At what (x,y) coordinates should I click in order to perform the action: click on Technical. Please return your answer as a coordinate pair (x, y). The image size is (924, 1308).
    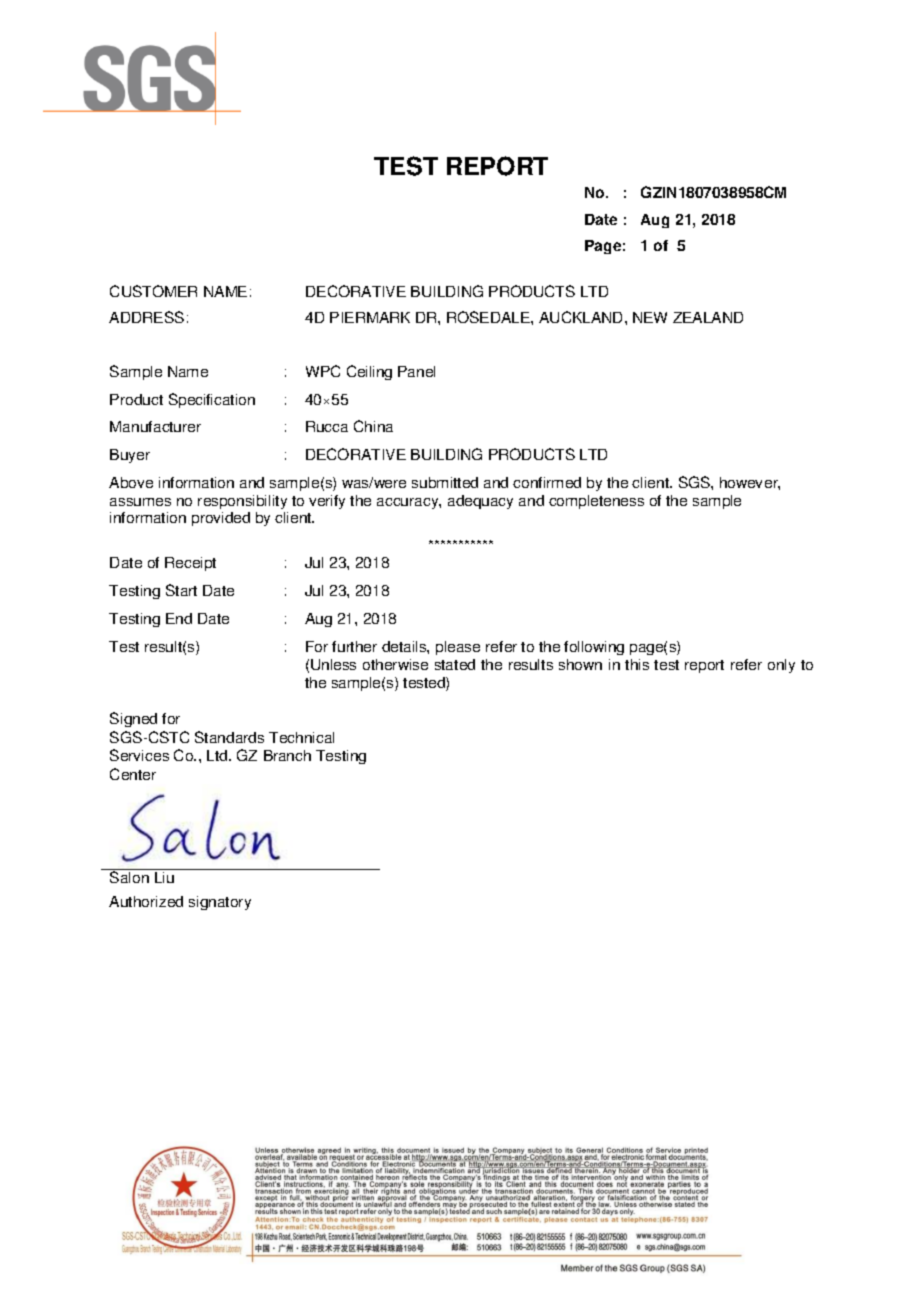
    Looking at the image, I should click on (301, 737).
